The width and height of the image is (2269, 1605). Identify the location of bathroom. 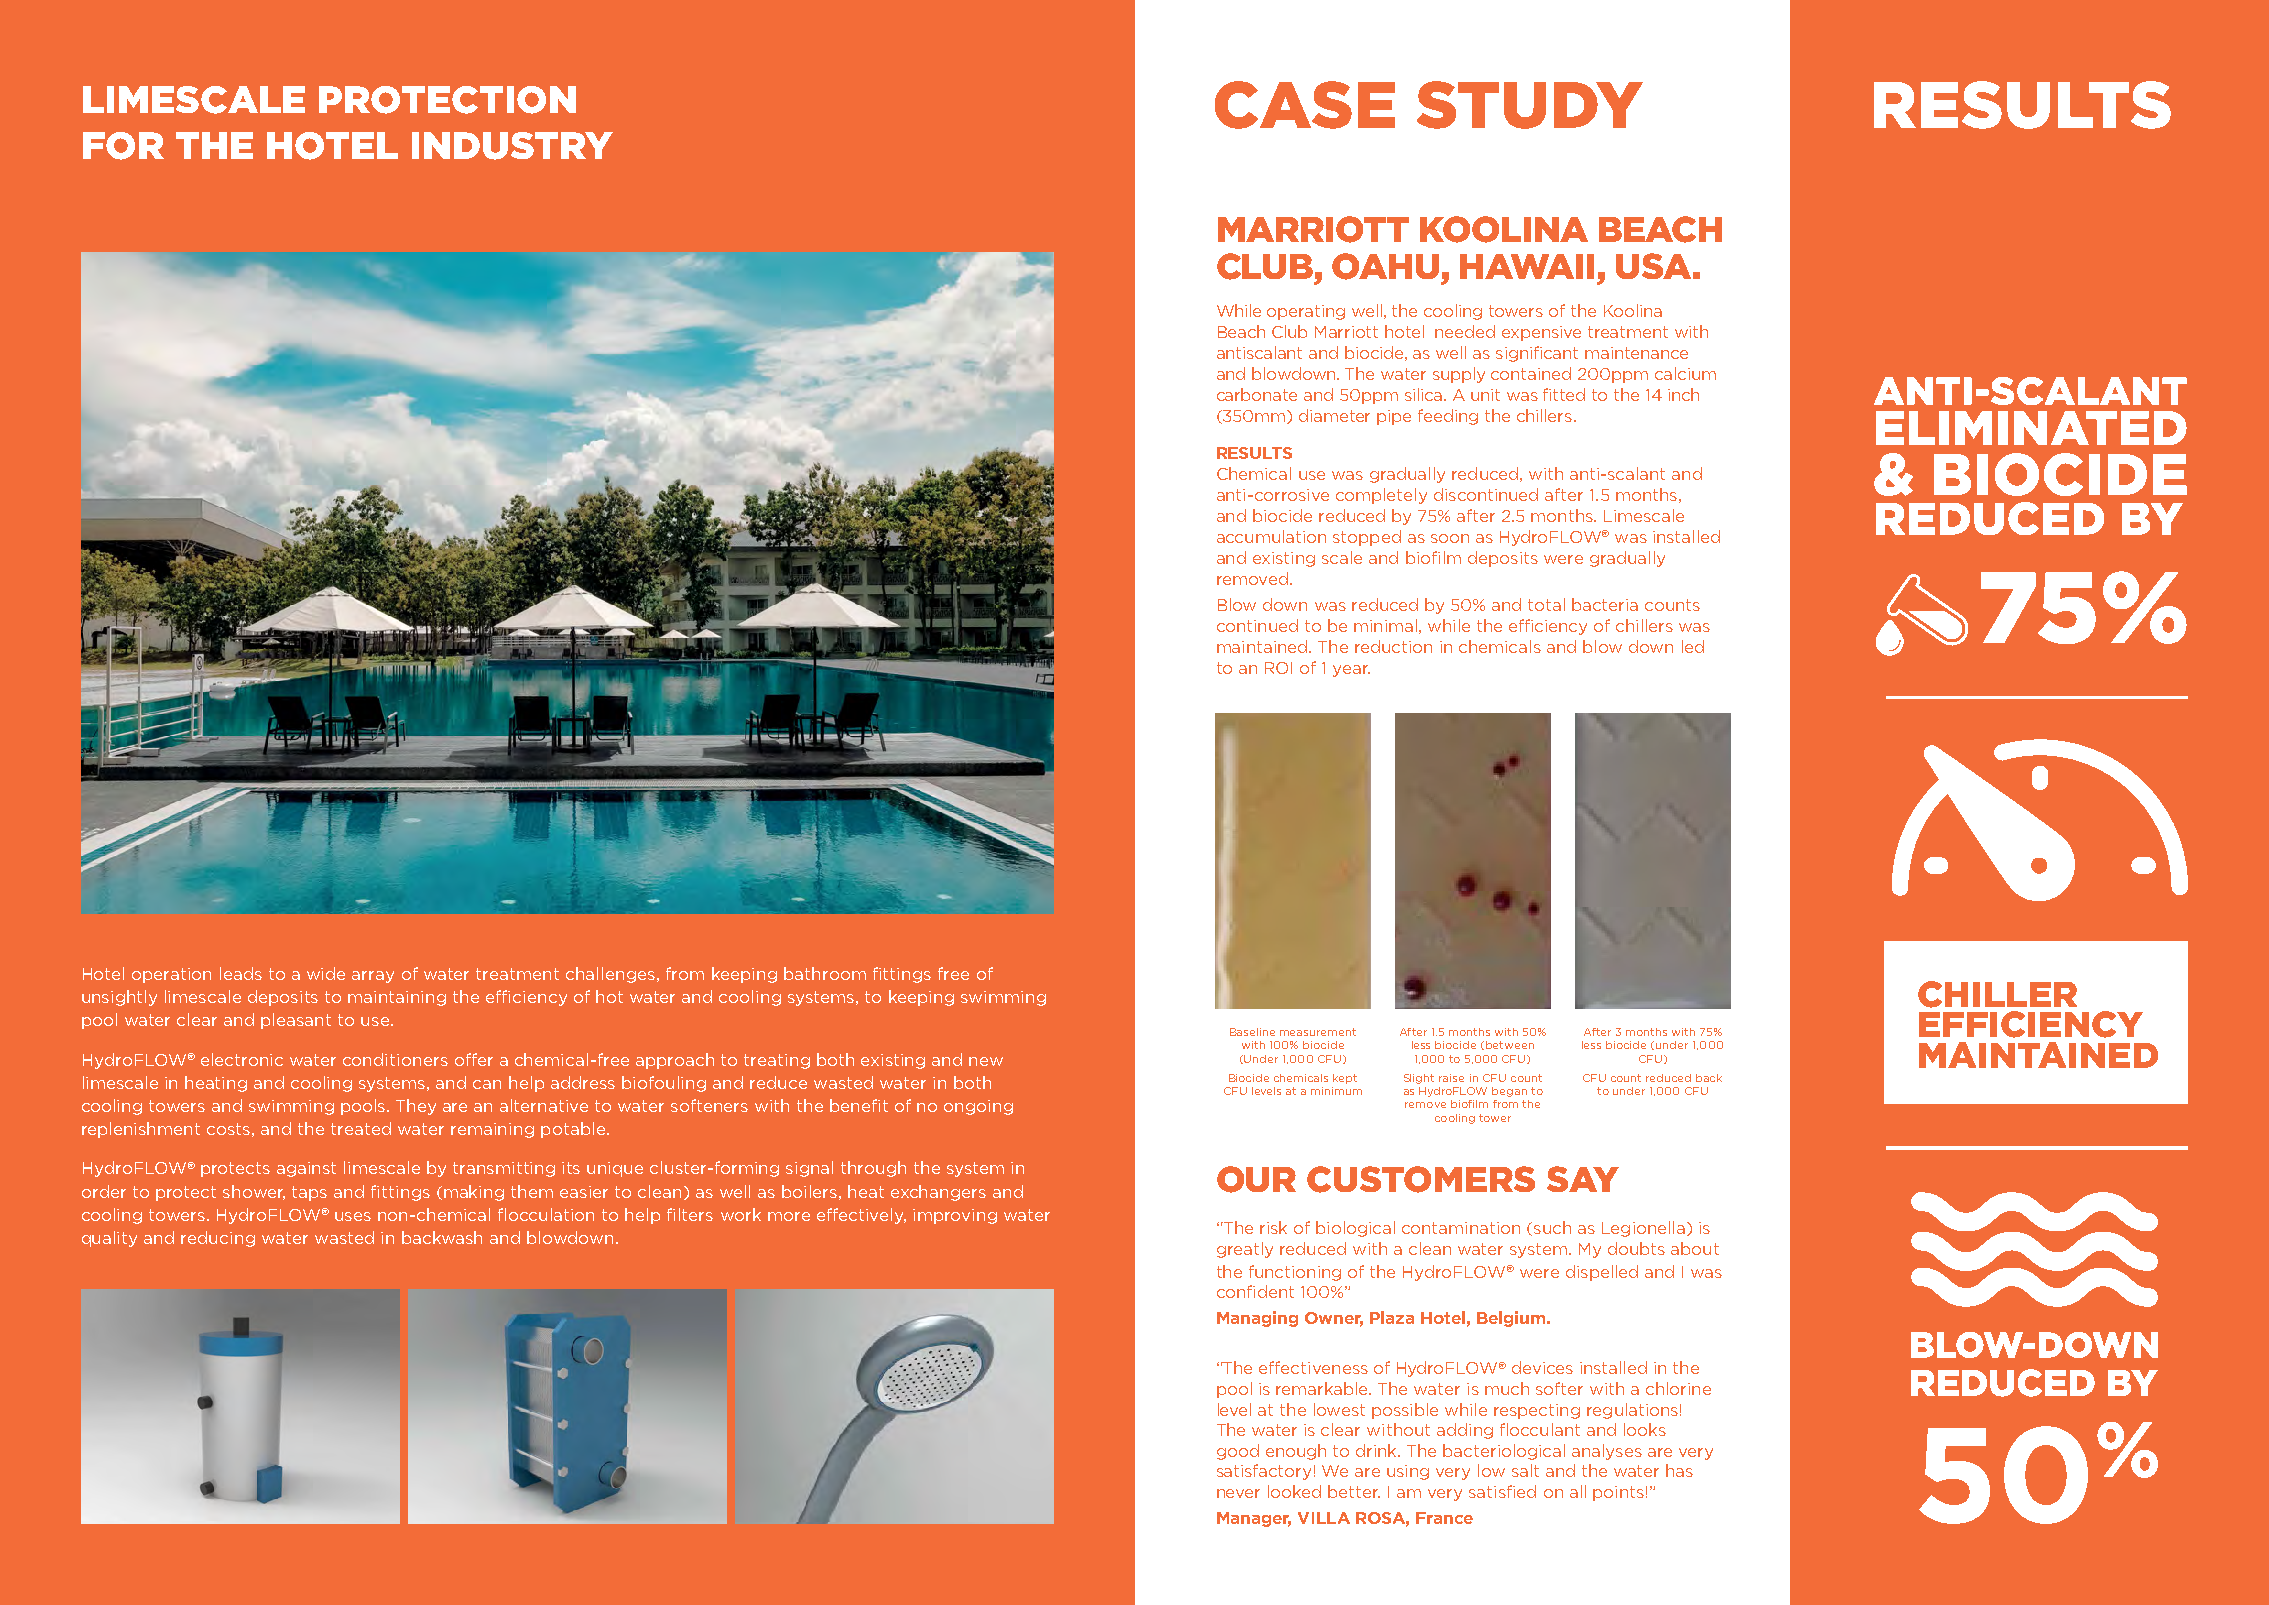
(825, 973).
